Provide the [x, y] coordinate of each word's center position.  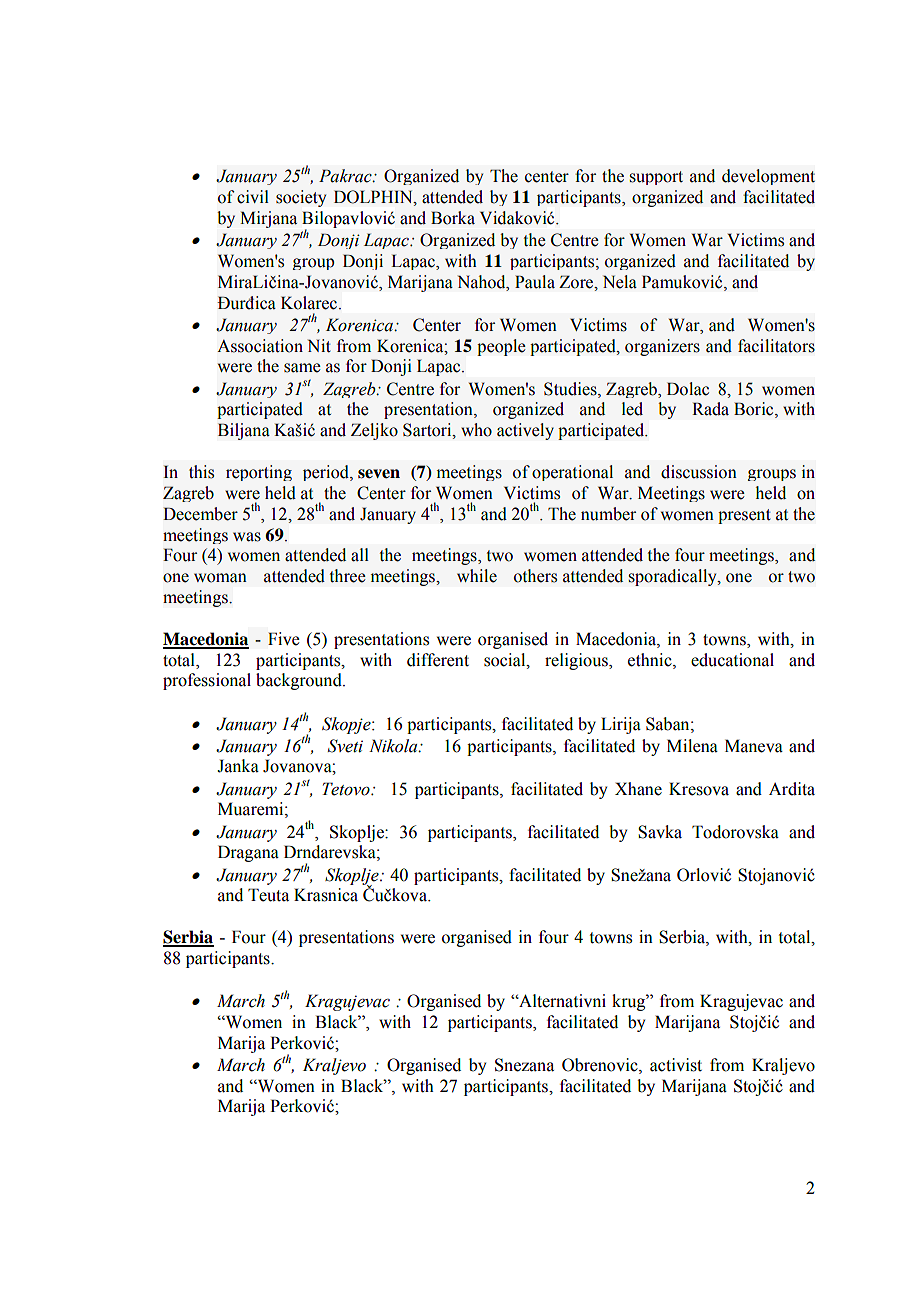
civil [253, 197]
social [506, 660]
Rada [710, 409]
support [656, 178]
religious [577, 661]
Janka [238, 766]
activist [676, 1065]
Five [284, 639]
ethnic [651, 660]
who [476, 430]
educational [732, 660]
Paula [535, 282]
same [302, 368]
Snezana [524, 1065]
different [438, 660]
